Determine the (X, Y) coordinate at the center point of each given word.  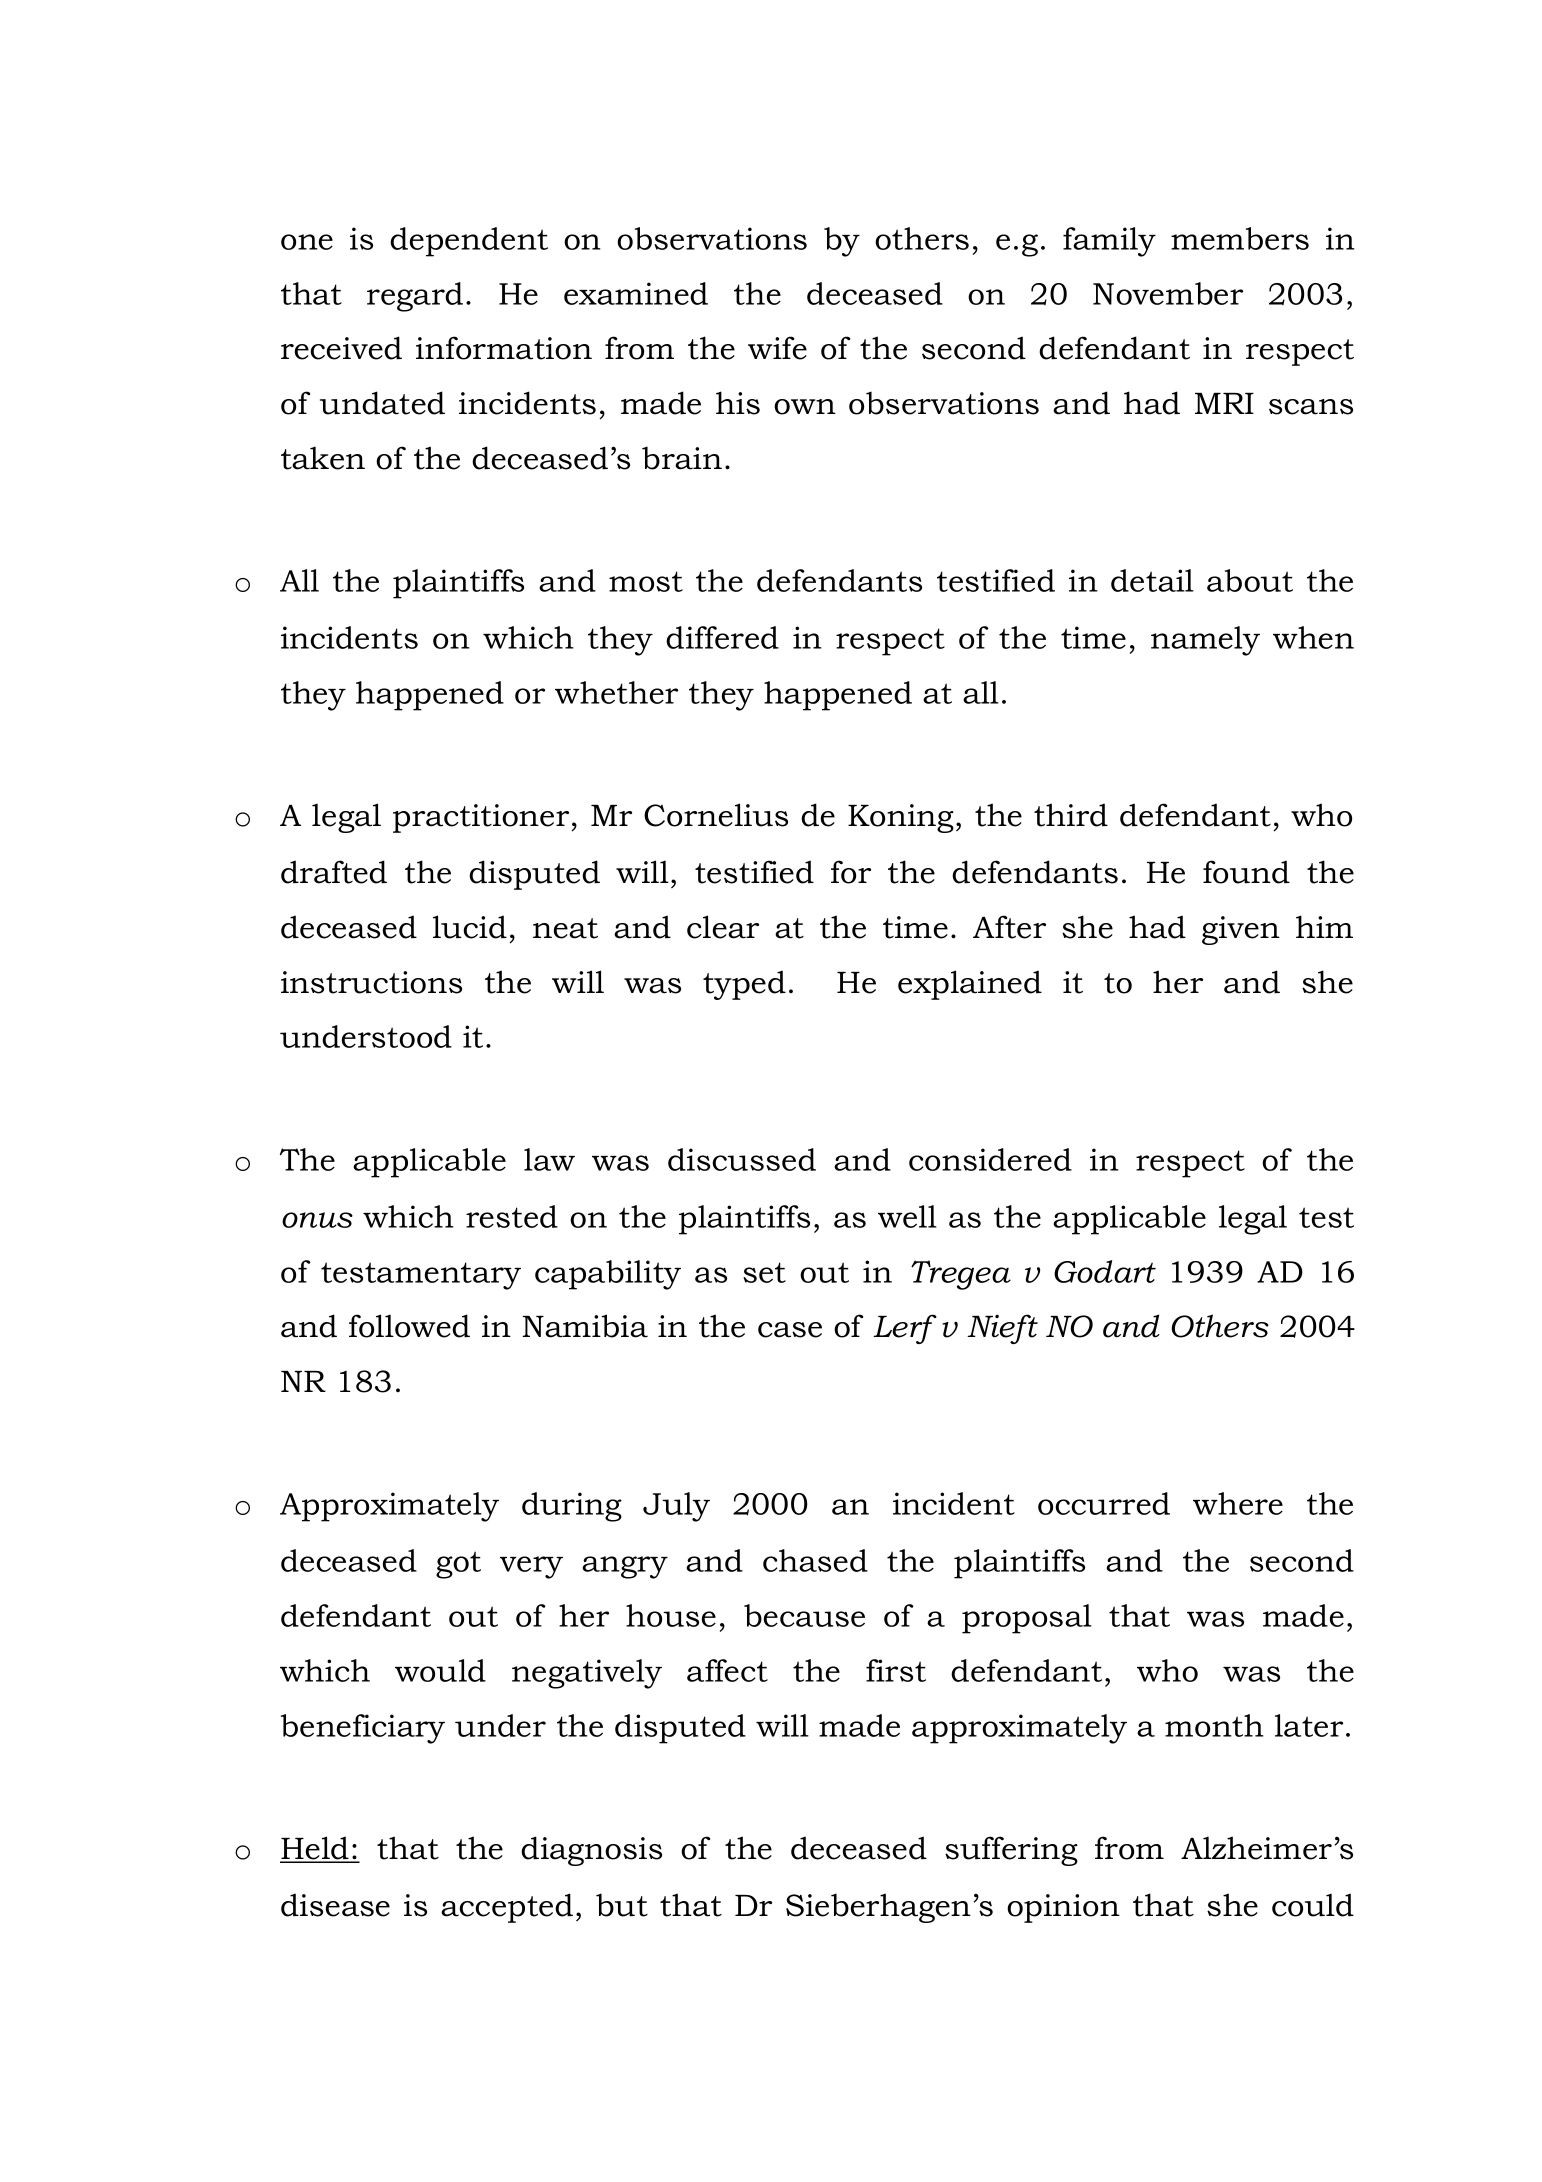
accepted (507, 1908)
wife (777, 348)
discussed (742, 1159)
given (1241, 930)
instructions (371, 982)
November (1168, 293)
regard (415, 297)
